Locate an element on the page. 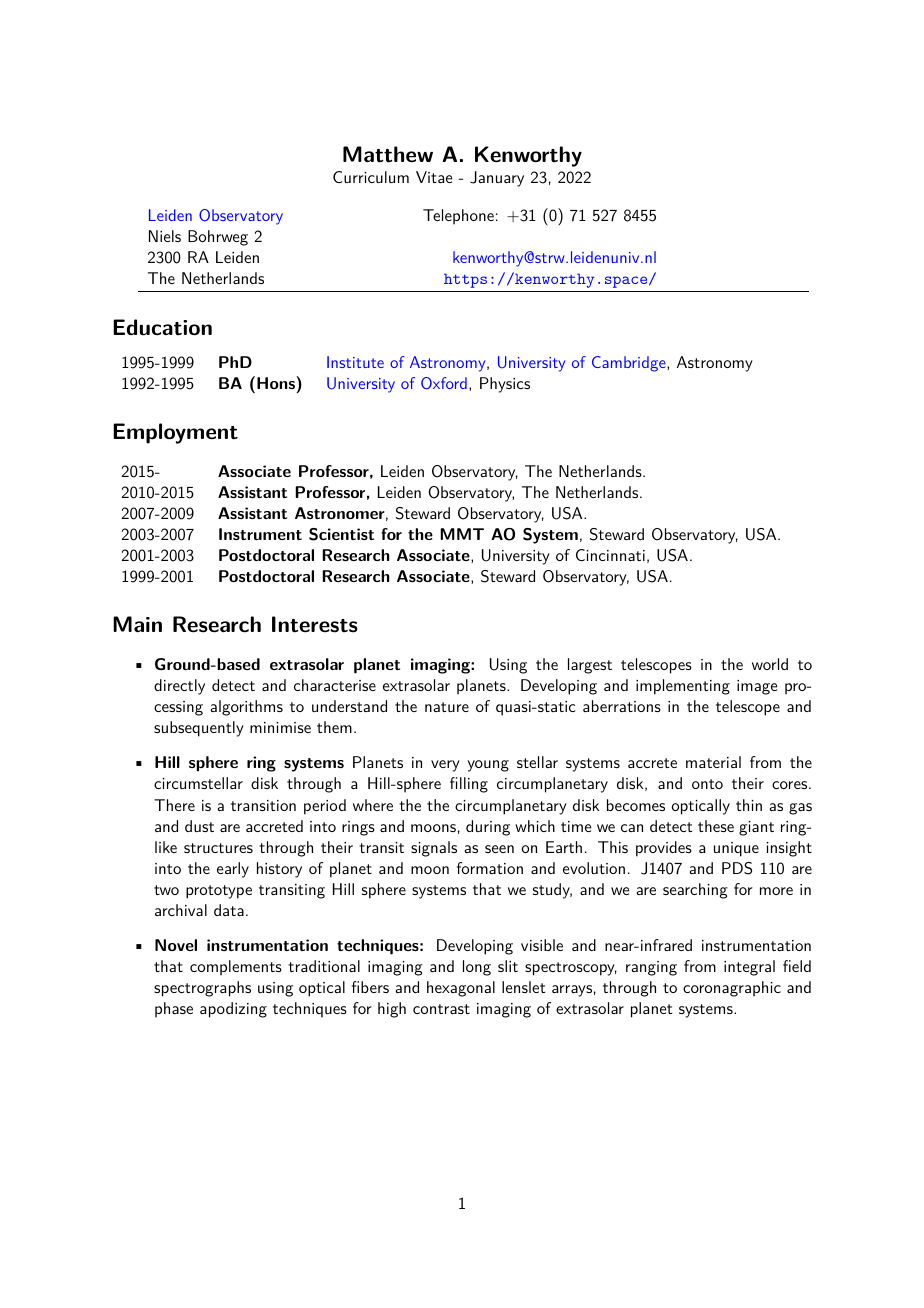 This document has width=924, height=1308. Niels is located at coordinates (165, 236).
